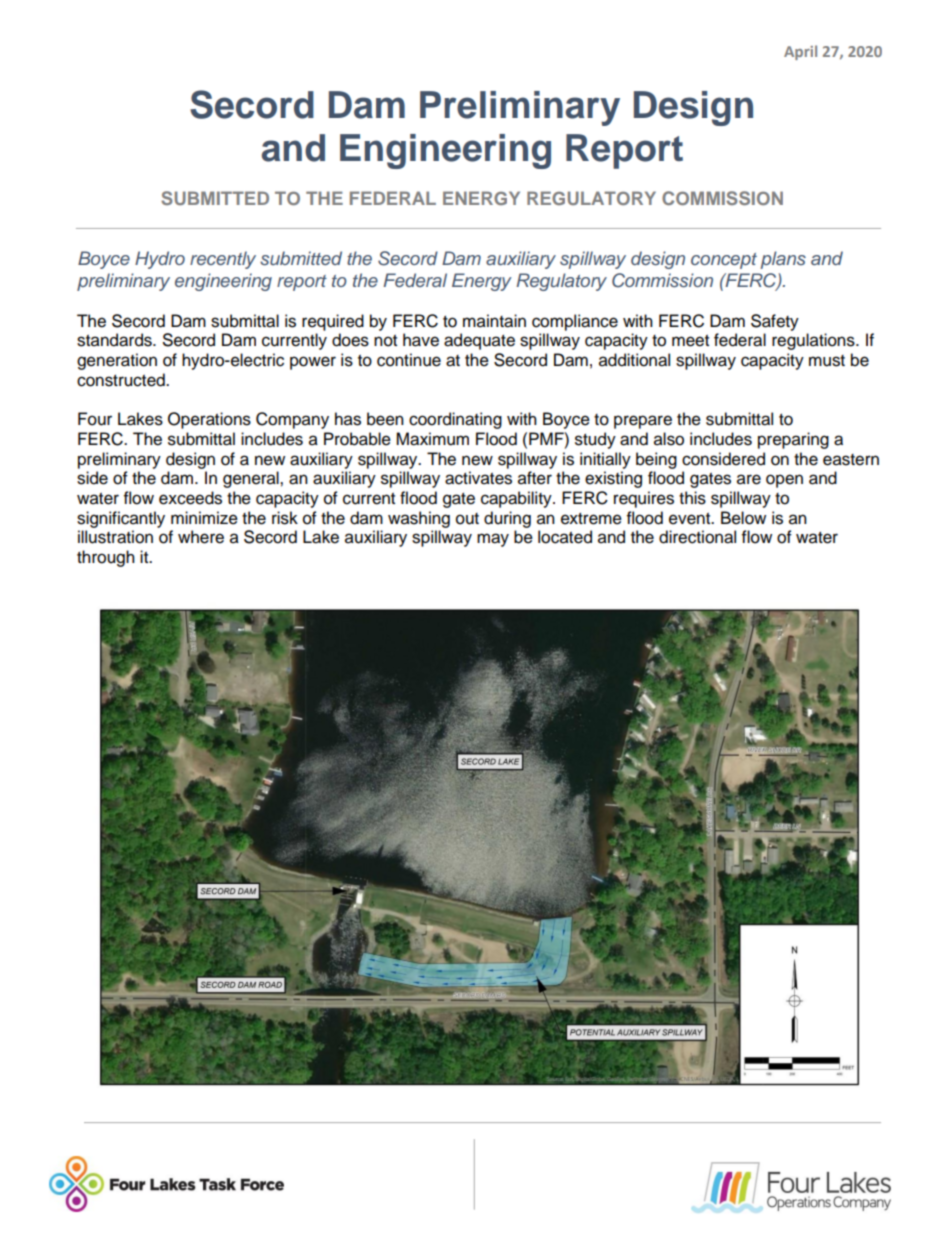  What do you see at coordinates (724, 261) in the document?
I see `concept` at bounding box center [724, 261].
